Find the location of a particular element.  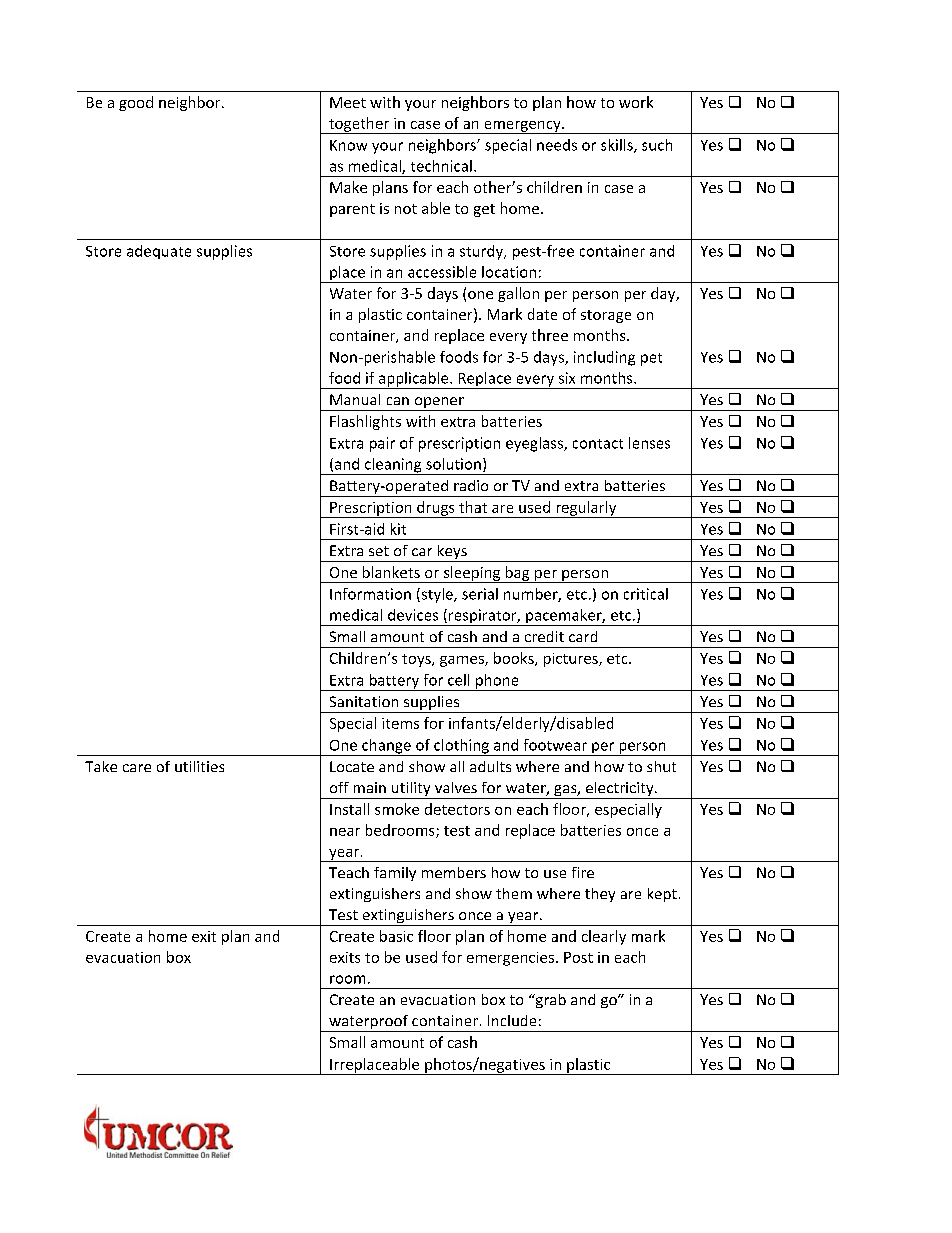

care is located at coordinates (137, 768).
